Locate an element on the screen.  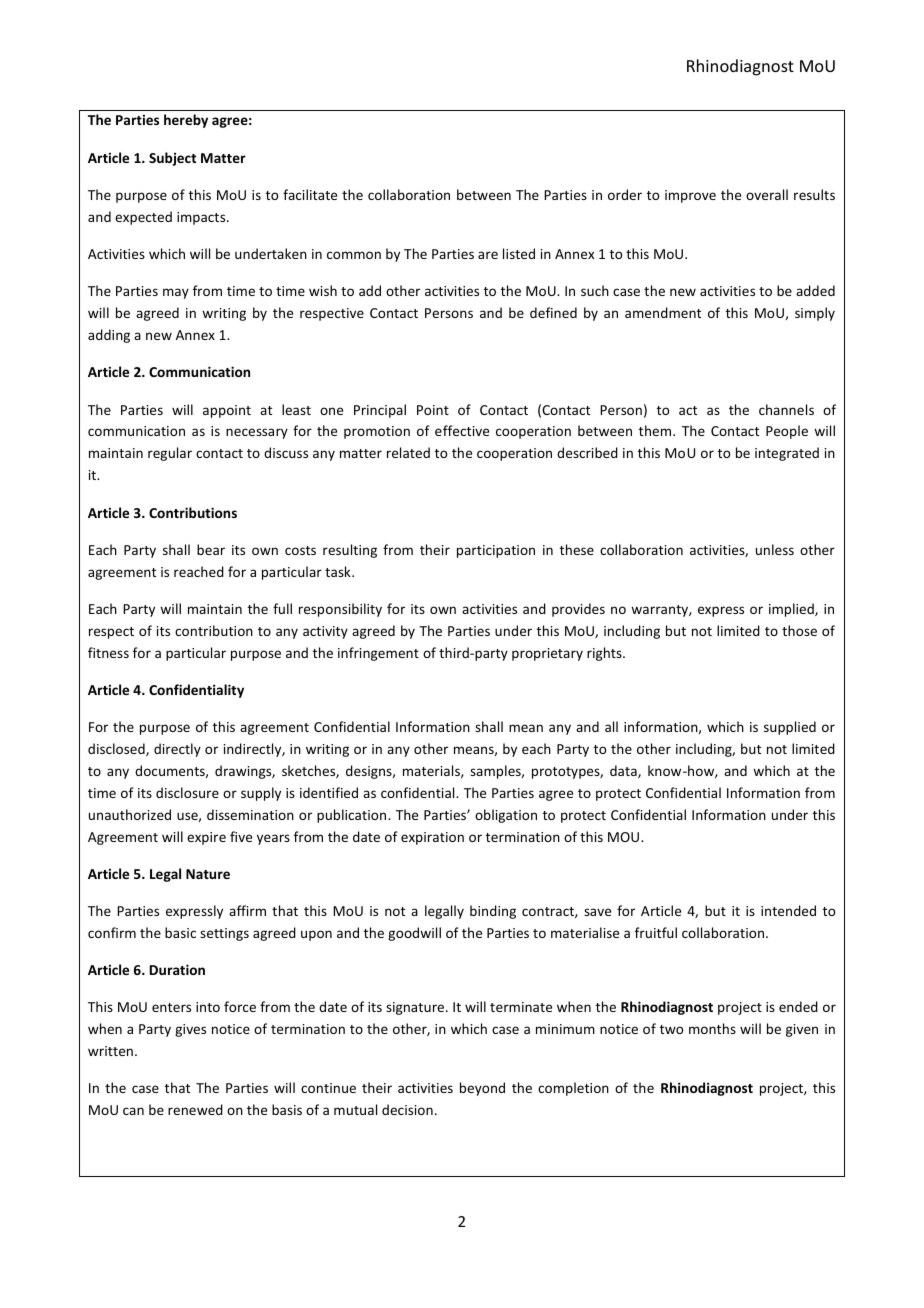
beyond is located at coordinates (482, 1089).
